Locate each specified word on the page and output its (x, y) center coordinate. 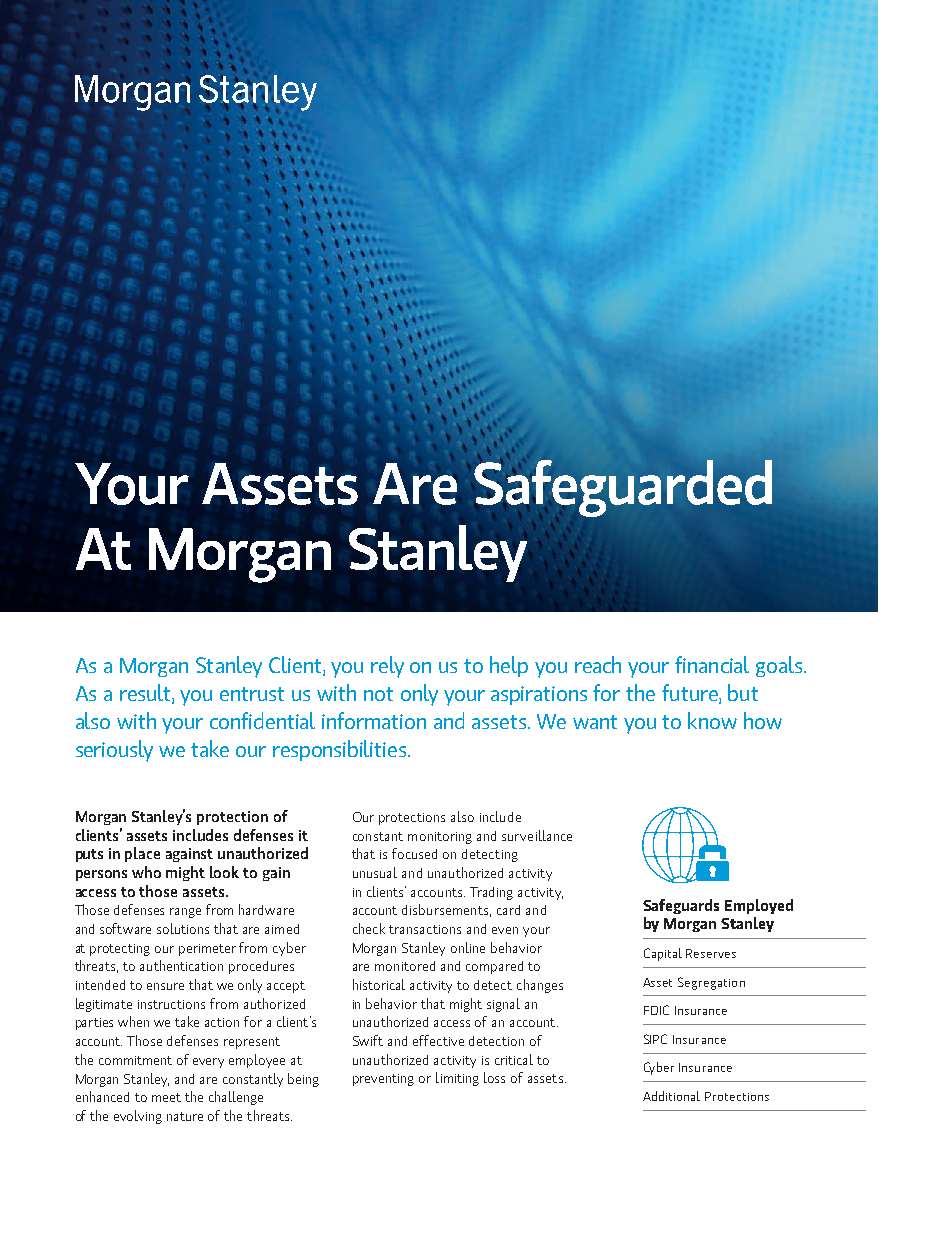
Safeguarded (622, 488)
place (142, 854)
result (146, 693)
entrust (252, 694)
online (468, 947)
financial (712, 664)
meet (166, 1097)
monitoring (440, 838)
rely (387, 667)
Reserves (711, 953)
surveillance (537, 835)
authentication (181, 965)
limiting (457, 1079)
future (691, 693)
